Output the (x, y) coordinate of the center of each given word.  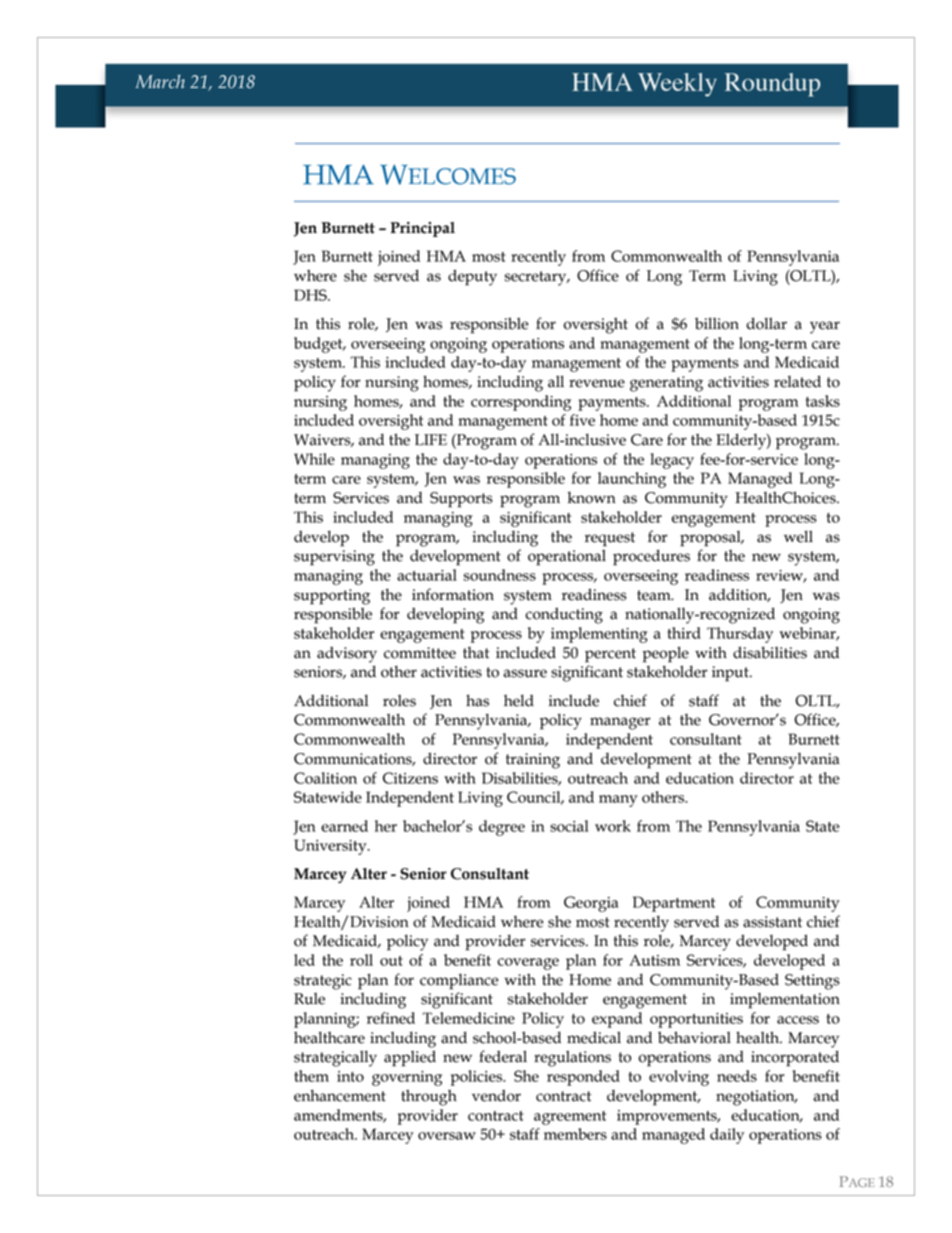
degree (502, 828)
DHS (311, 295)
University (331, 847)
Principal (423, 229)
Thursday (740, 635)
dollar (766, 323)
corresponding (521, 403)
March (160, 81)
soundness (500, 575)
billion (717, 323)
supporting (332, 597)
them (311, 1076)
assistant (772, 922)
